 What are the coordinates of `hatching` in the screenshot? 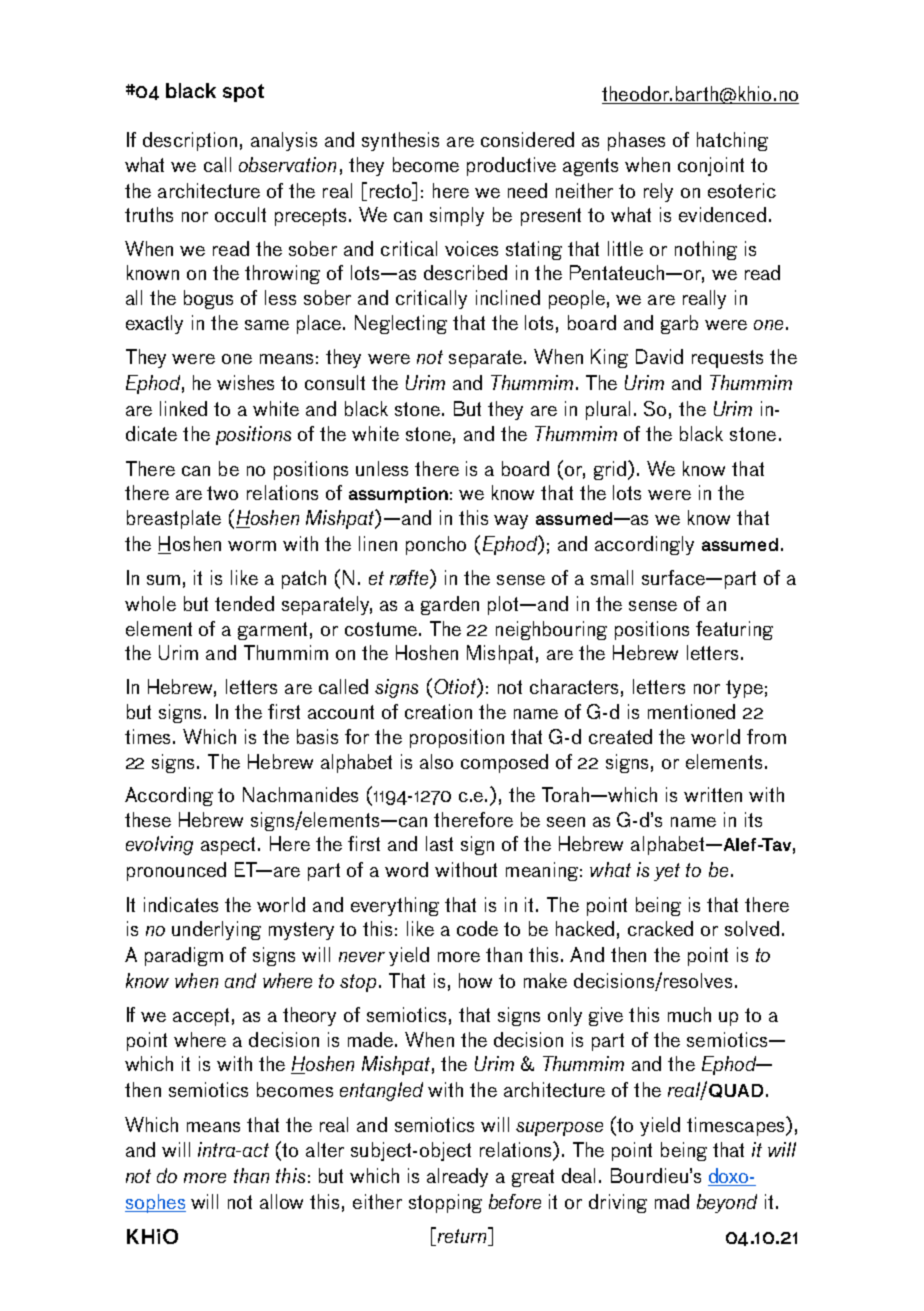 It's located at (732, 141).
